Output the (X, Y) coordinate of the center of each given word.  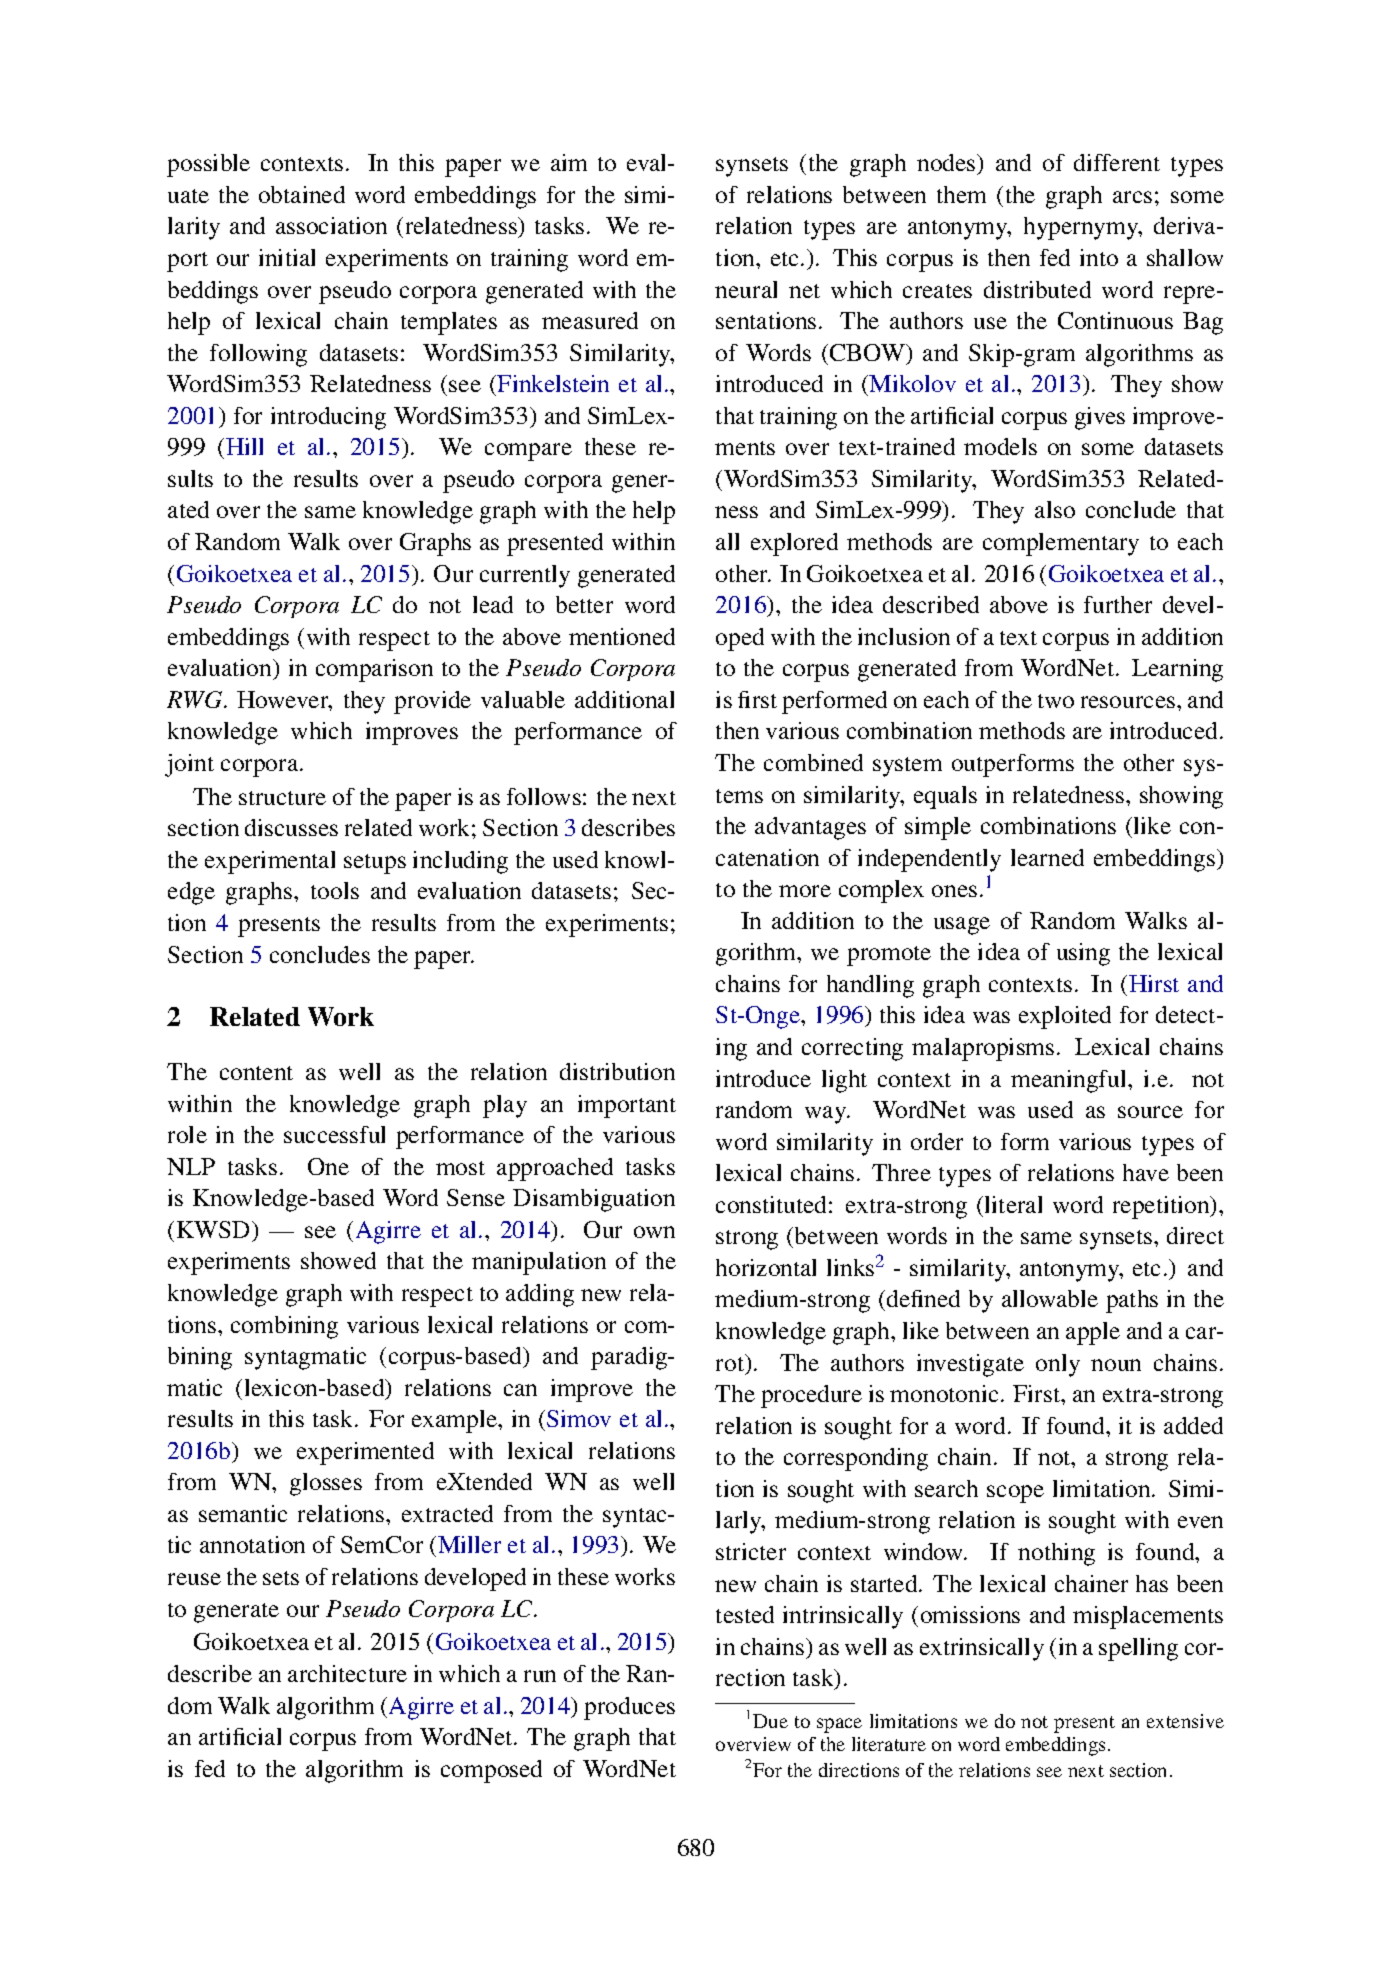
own (654, 1232)
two (1056, 701)
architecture (347, 1673)
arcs (1132, 197)
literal (1013, 1204)
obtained (302, 194)
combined (813, 762)
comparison (374, 670)
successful (334, 1134)
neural (746, 289)
